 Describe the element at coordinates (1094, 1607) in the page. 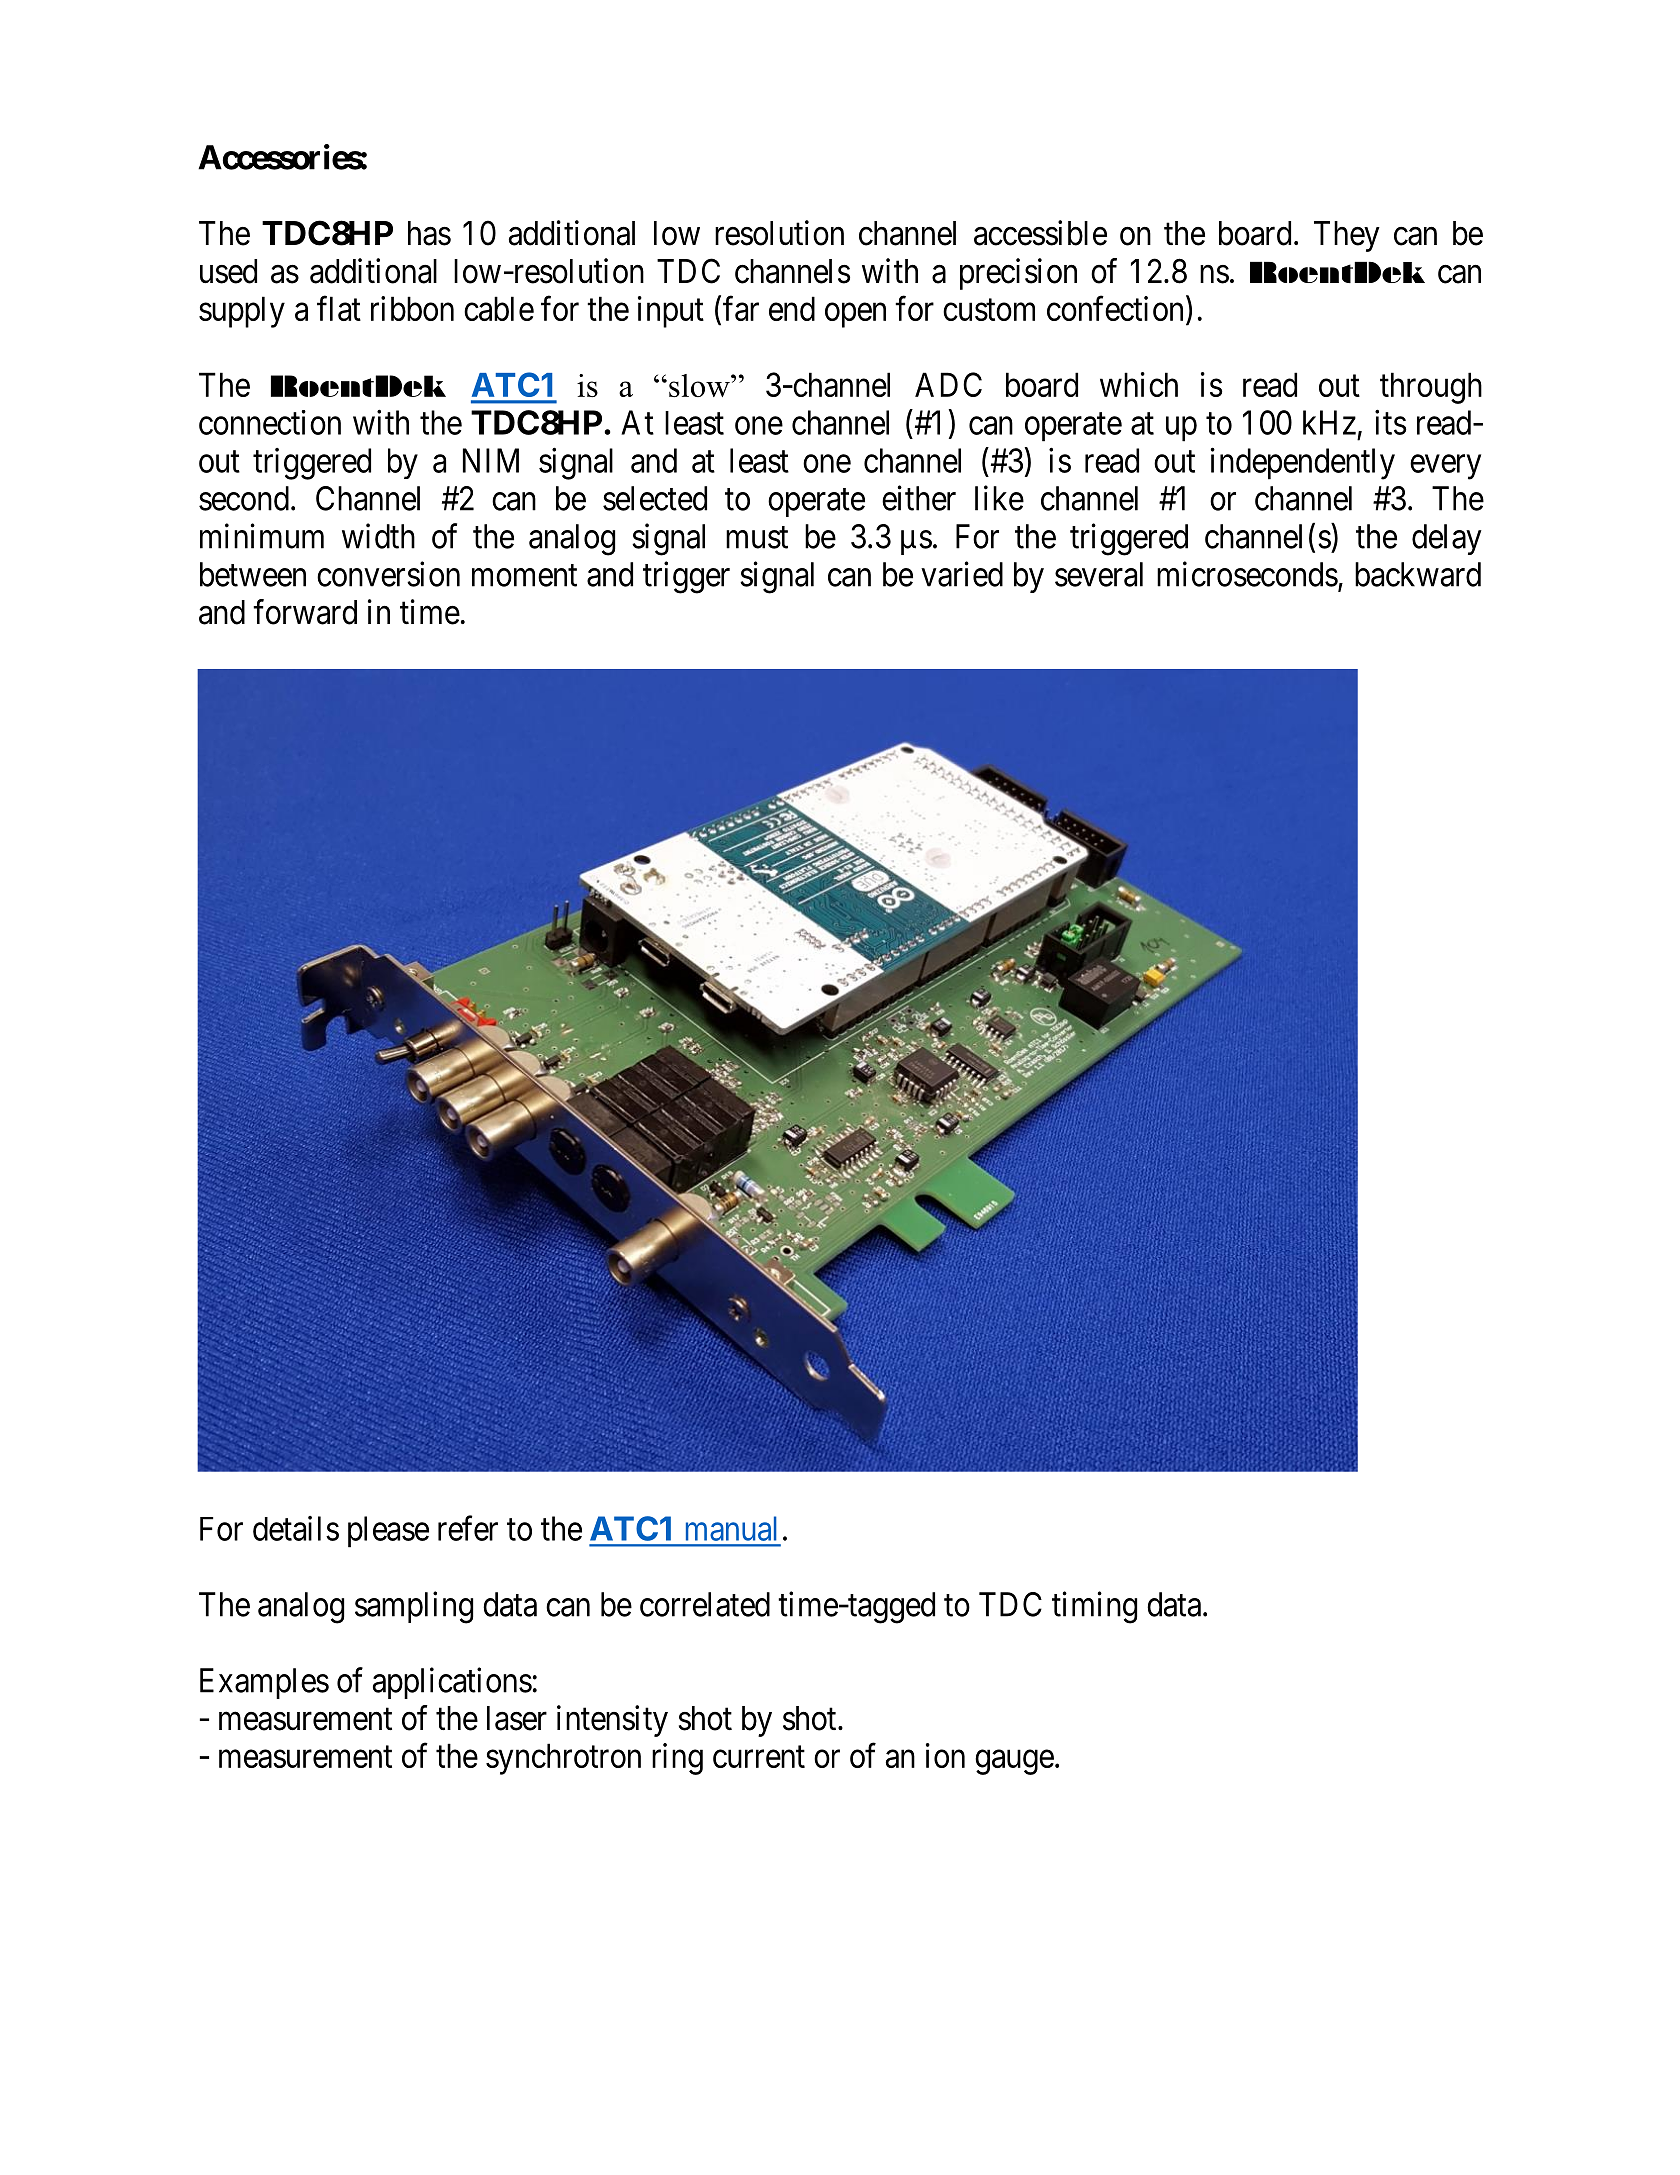

I see `timing` at that location.
